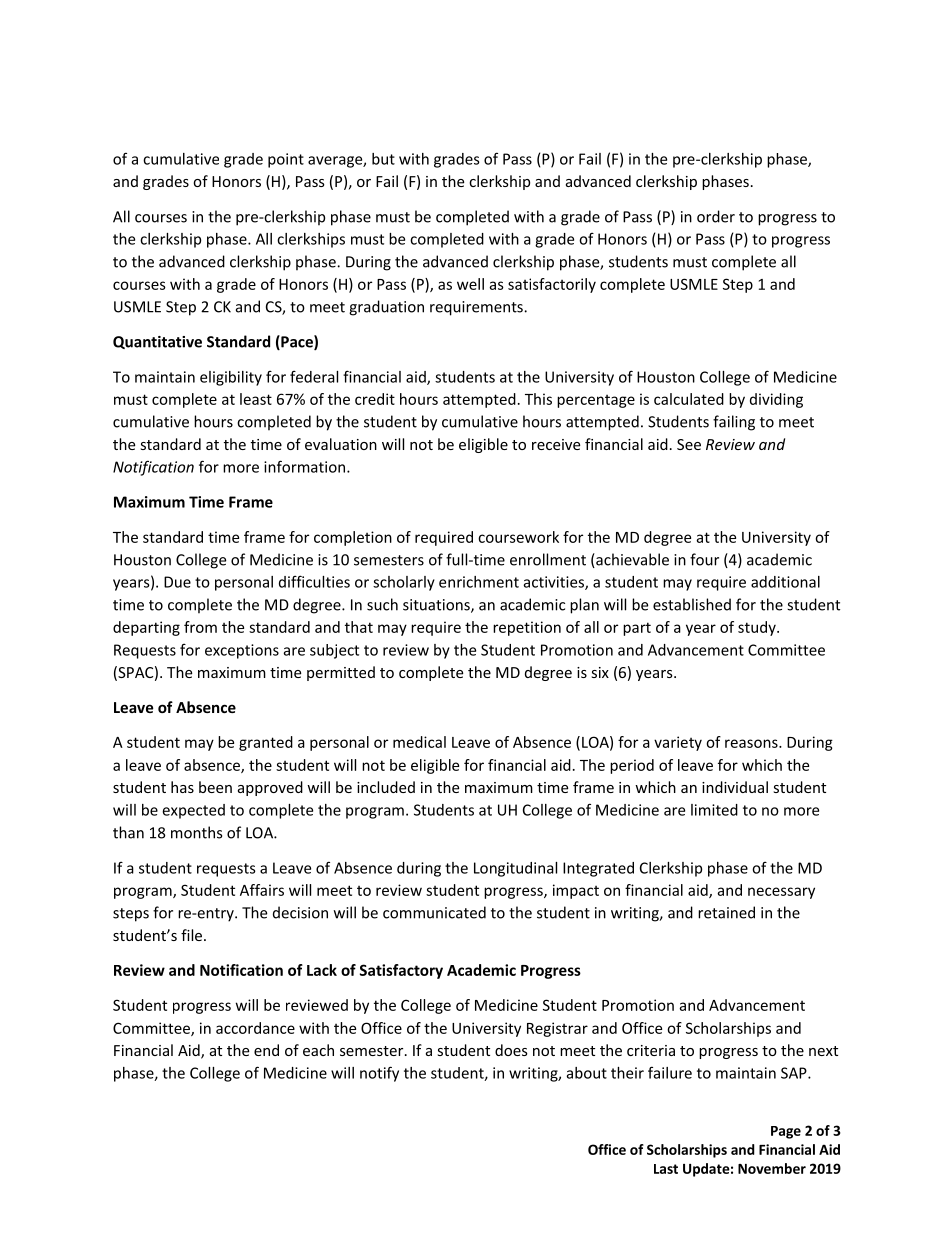 This page has width=952, height=1233. Describe the element at coordinates (726, 912) in the page. I see `retained` at that location.
